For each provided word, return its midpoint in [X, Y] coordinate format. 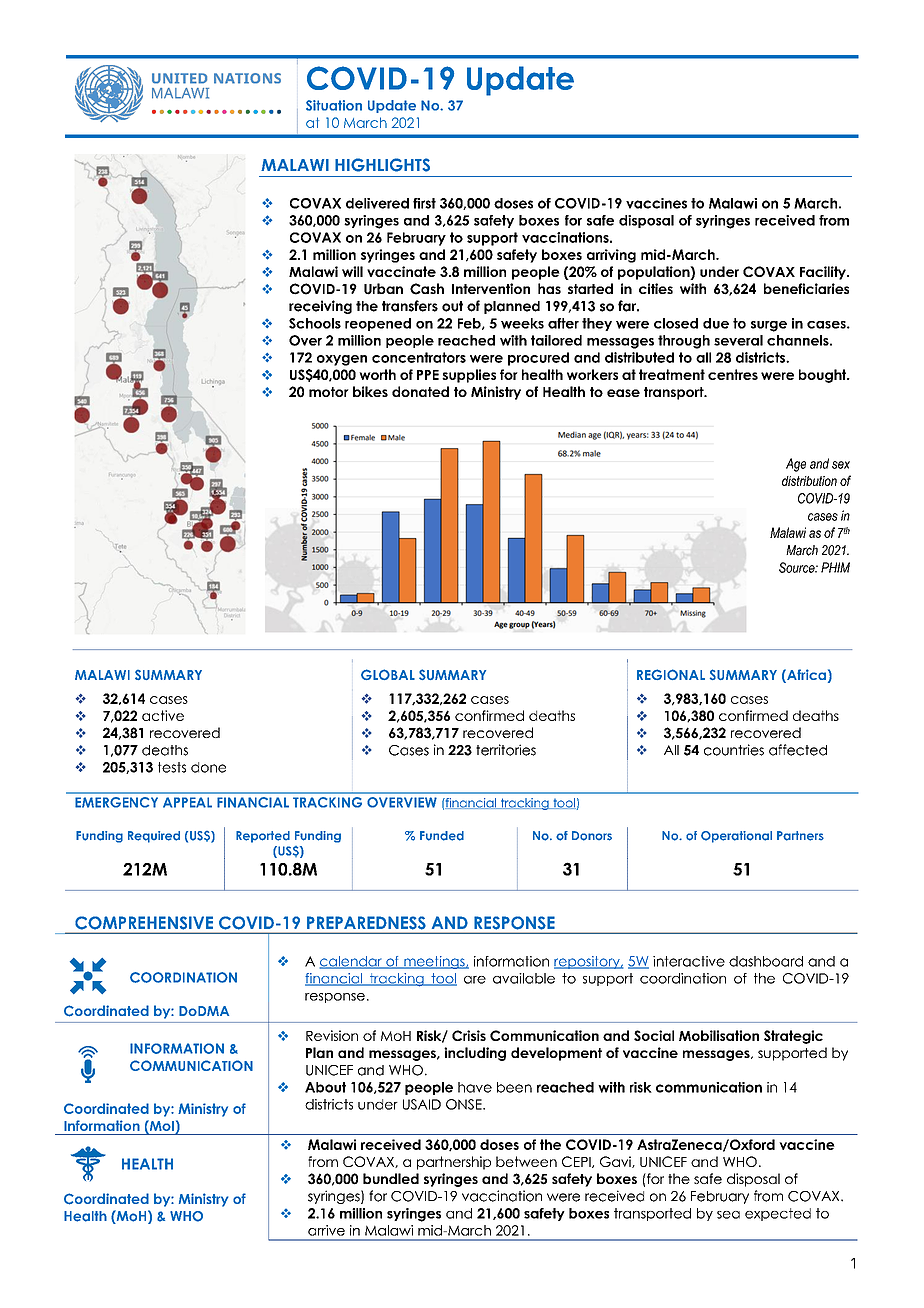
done [208, 767]
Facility [824, 273]
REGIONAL [671, 674]
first [424, 203]
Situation [334, 105]
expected [778, 1214]
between [526, 1161]
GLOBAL [388, 674]
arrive [326, 1230]
